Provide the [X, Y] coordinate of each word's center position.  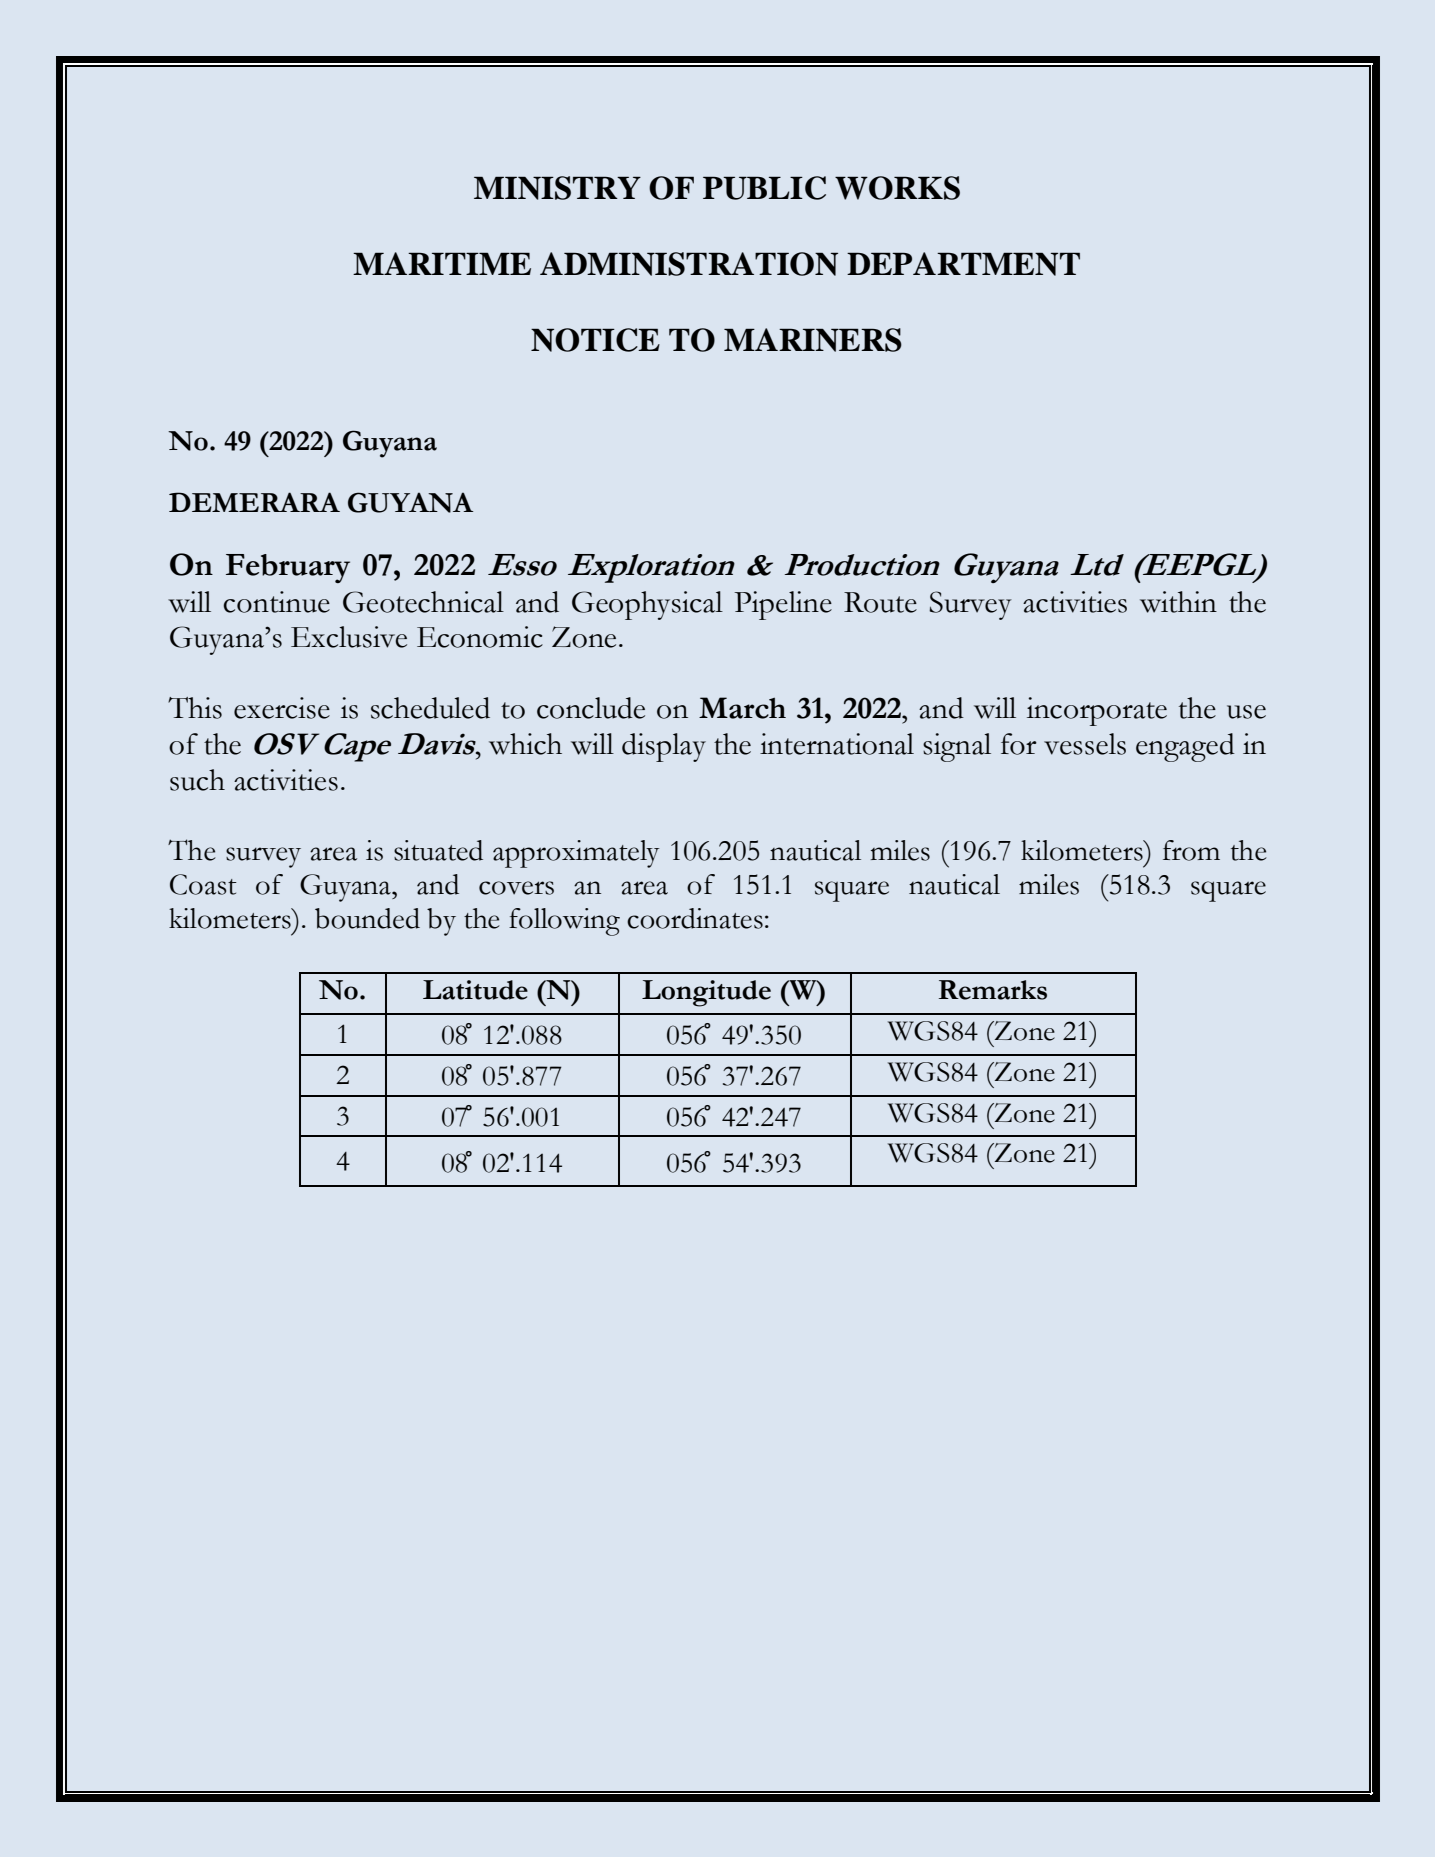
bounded [367, 918]
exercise [282, 708]
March [742, 708]
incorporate [1097, 711]
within [1178, 602]
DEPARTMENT [963, 264]
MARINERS [813, 340]
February [288, 568]
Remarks [993, 990]
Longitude [706, 993]
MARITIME [442, 263]
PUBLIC [764, 188]
